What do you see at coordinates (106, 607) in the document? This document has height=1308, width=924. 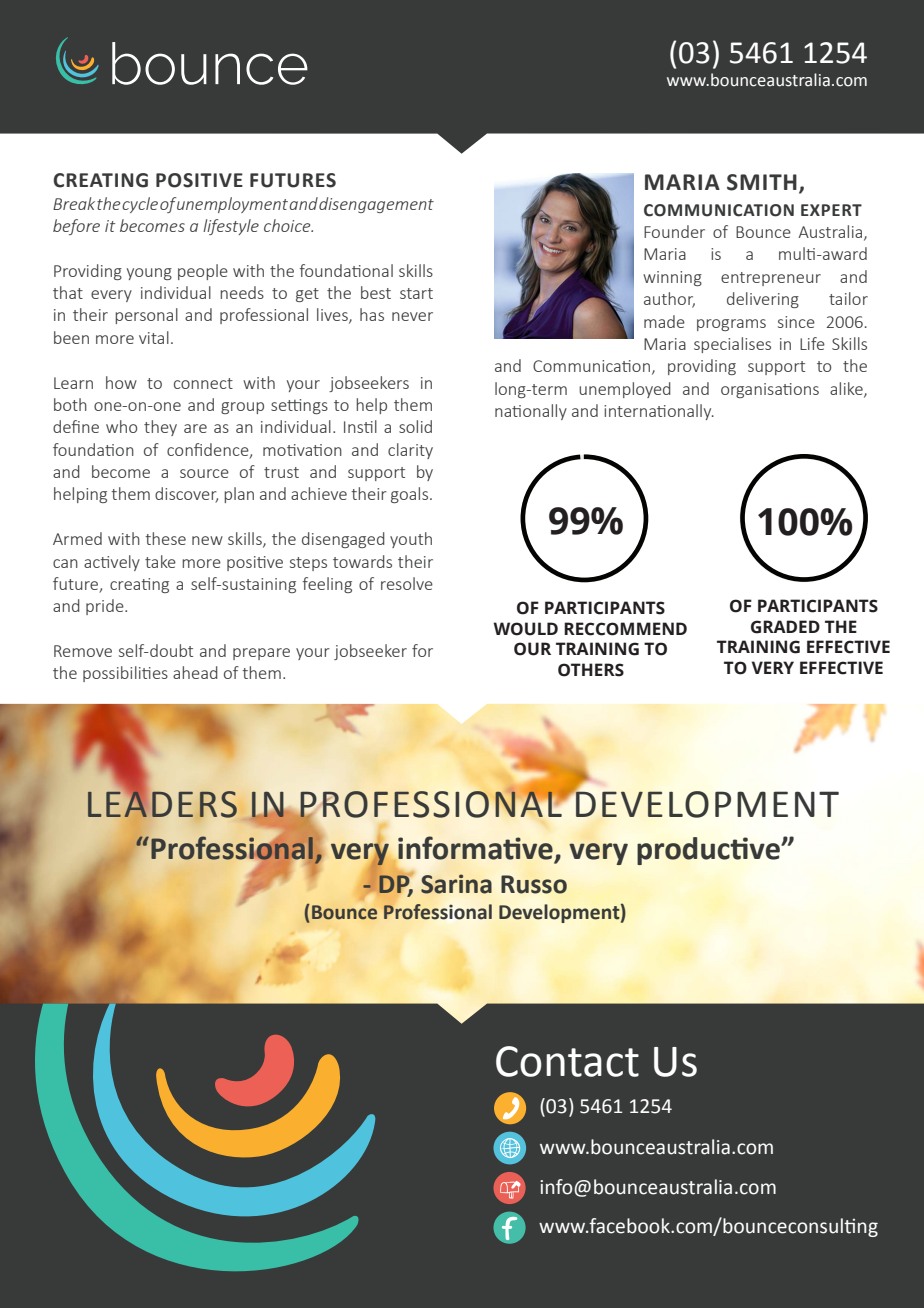 I see `pride` at bounding box center [106, 607].
